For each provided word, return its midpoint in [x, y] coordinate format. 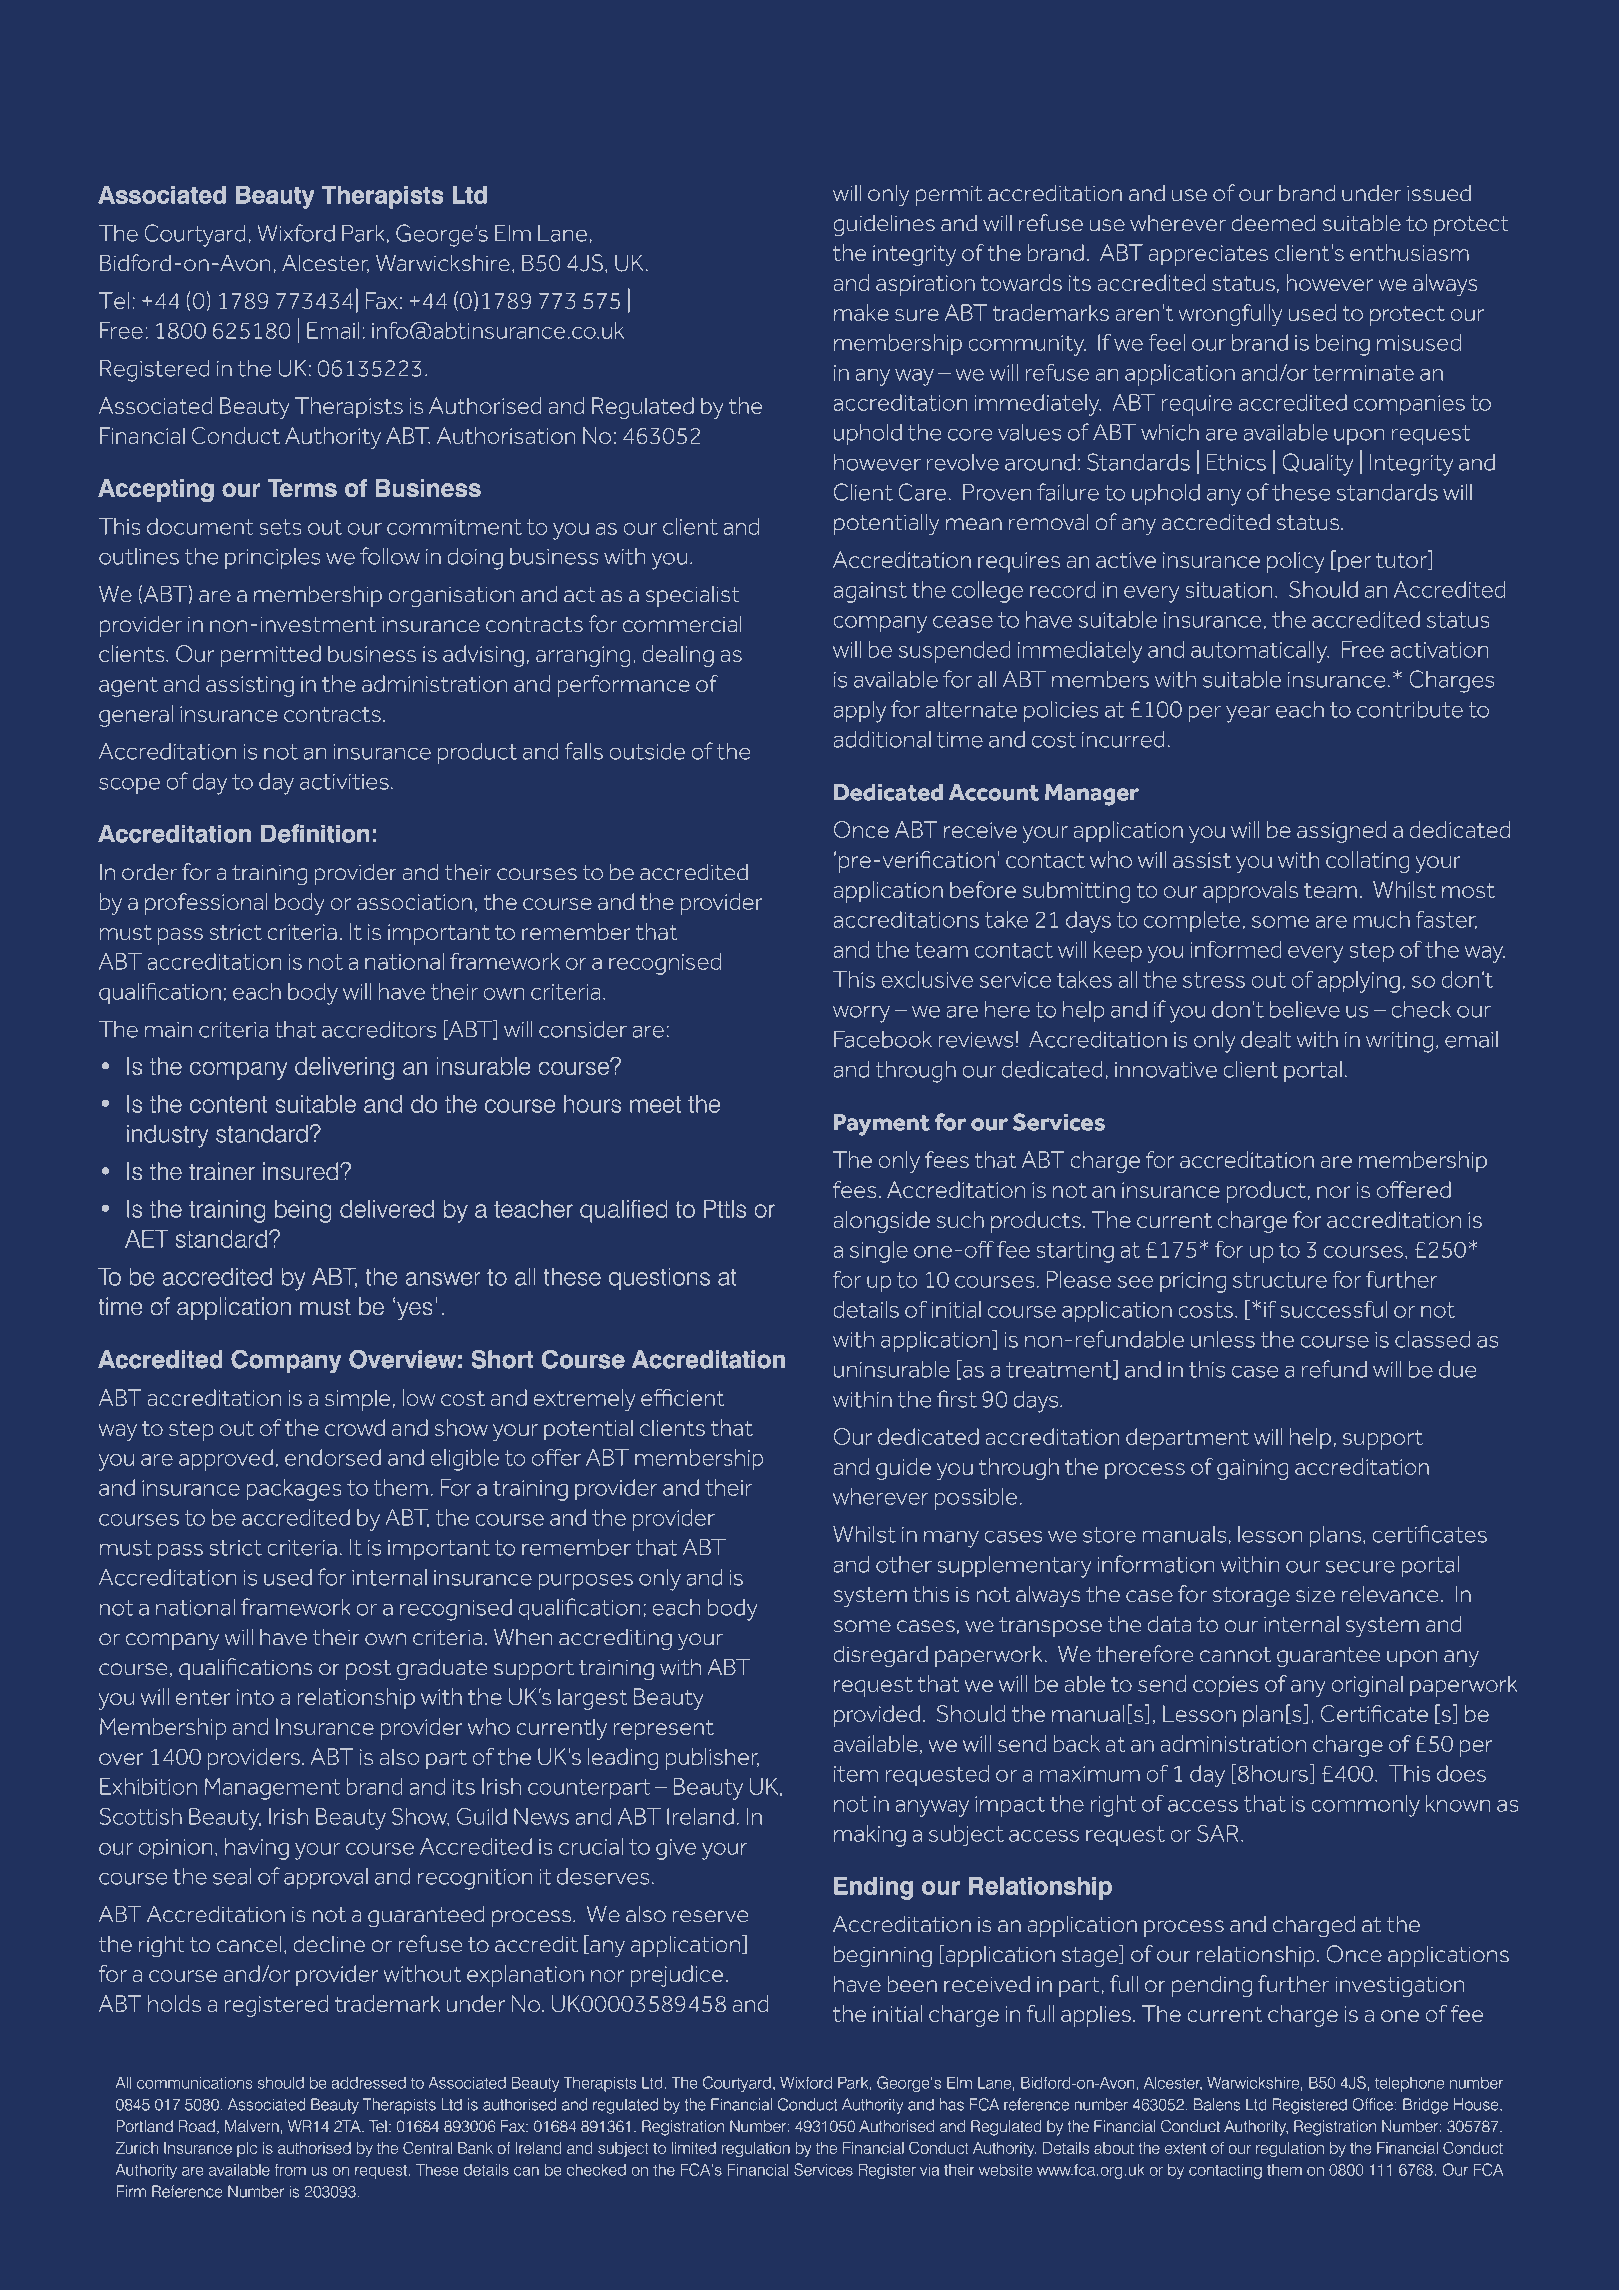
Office [1373, 2104]
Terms [302, 488]
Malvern [252, 2126]
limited [693, 2148]
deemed [1273, 223]
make [861, 312]
